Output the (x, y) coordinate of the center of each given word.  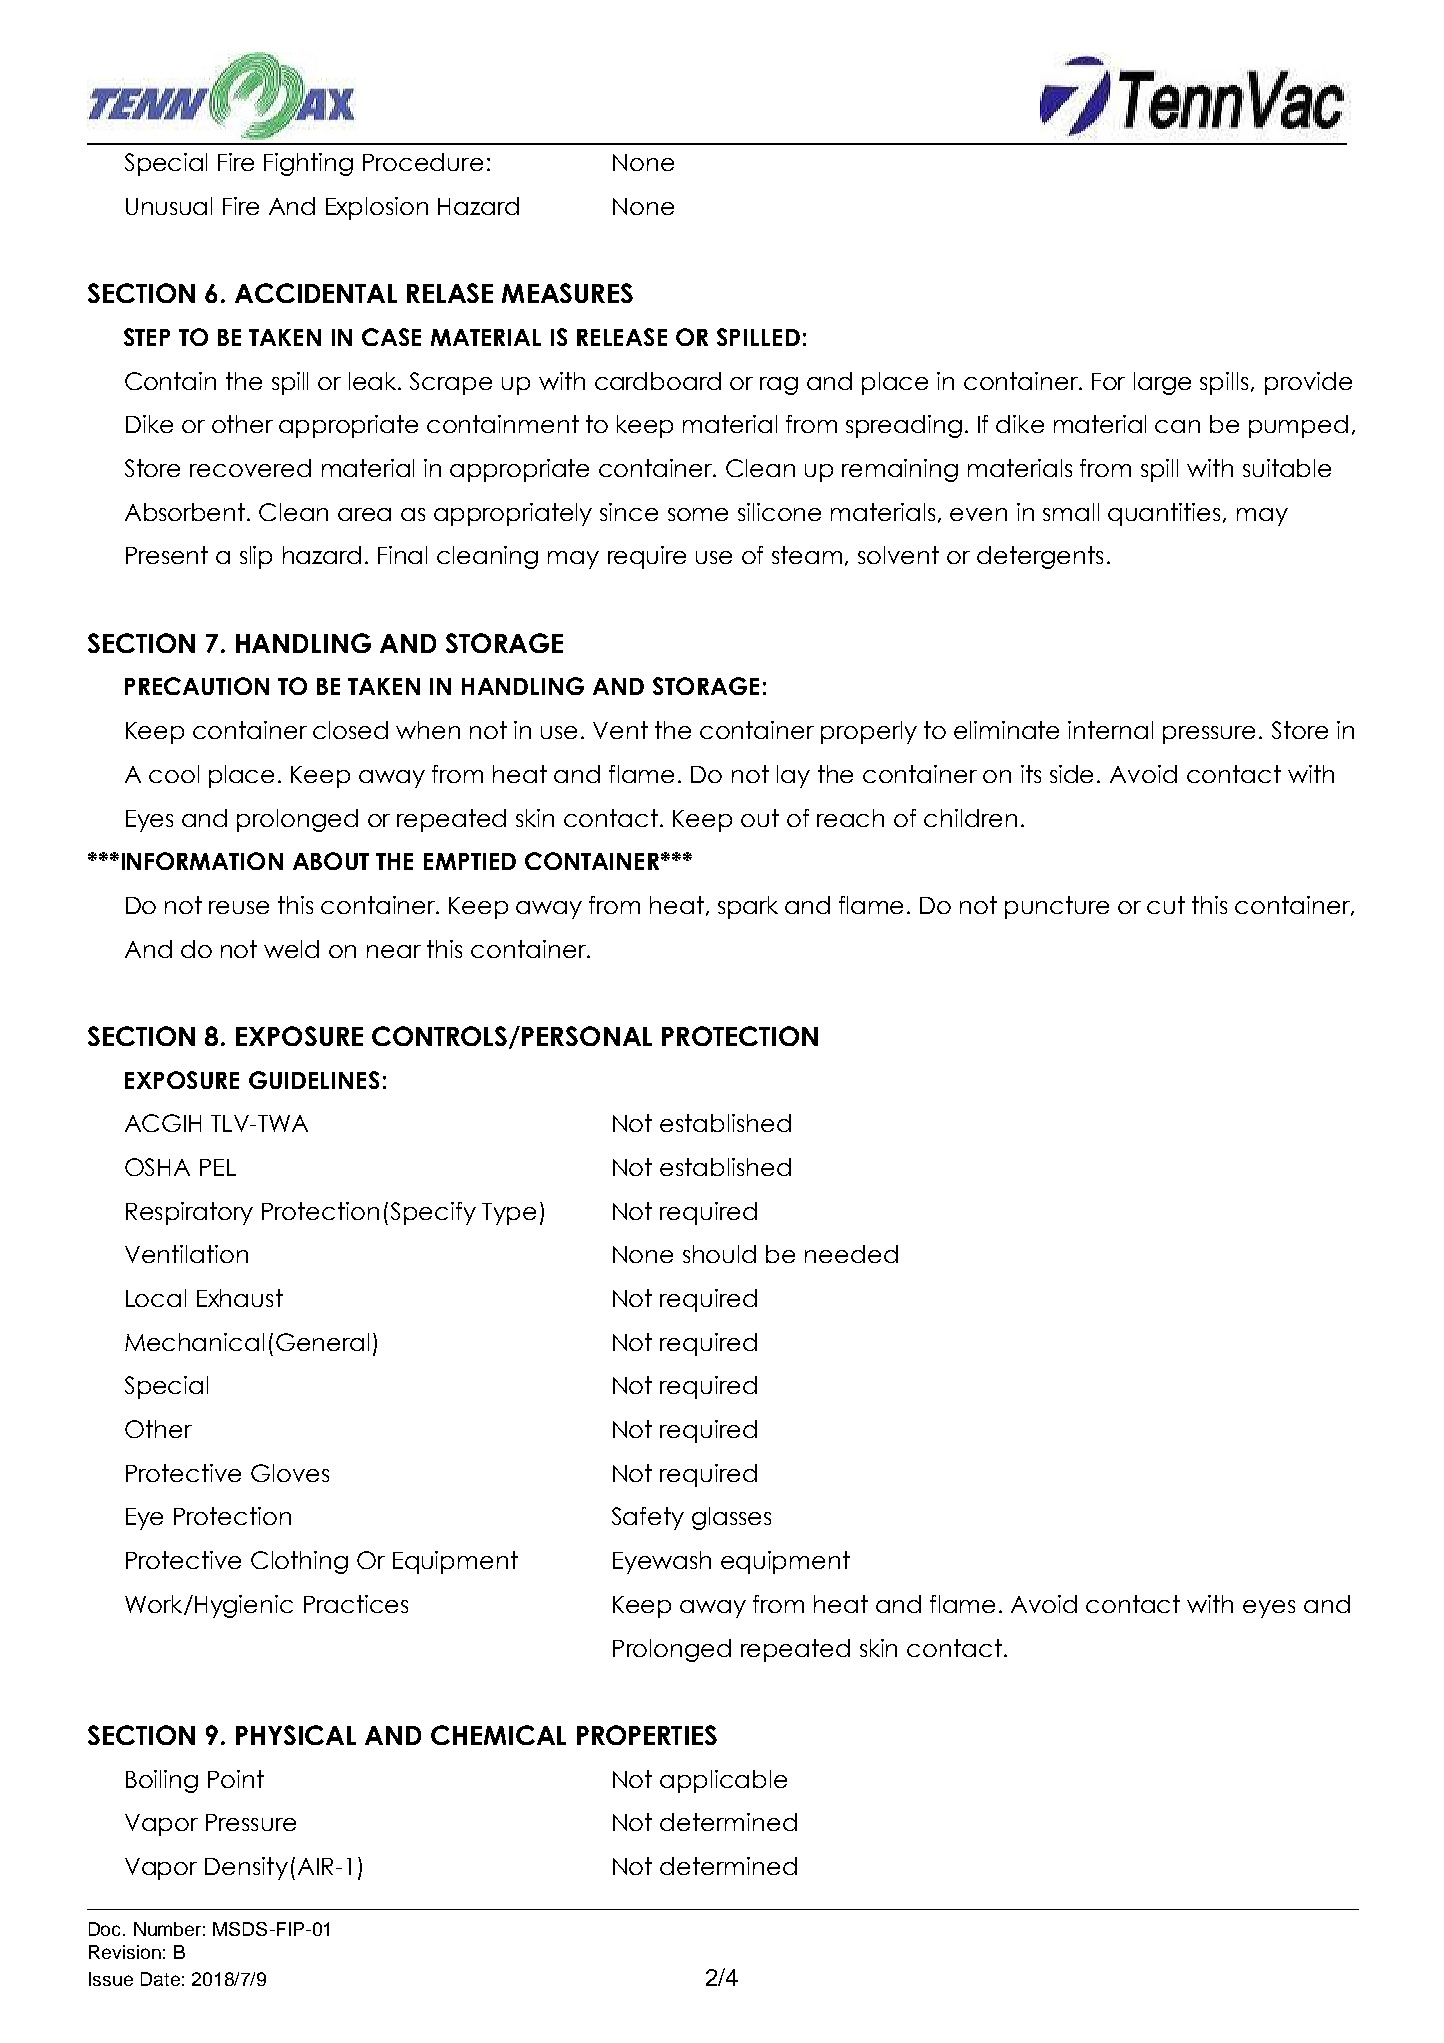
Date (160, 1979)
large (1162, 383)
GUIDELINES (314, 1080)
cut (1166, 905)
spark (748, 907)
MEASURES (567, 293)
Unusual (169, 206)
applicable (723, 1781)
